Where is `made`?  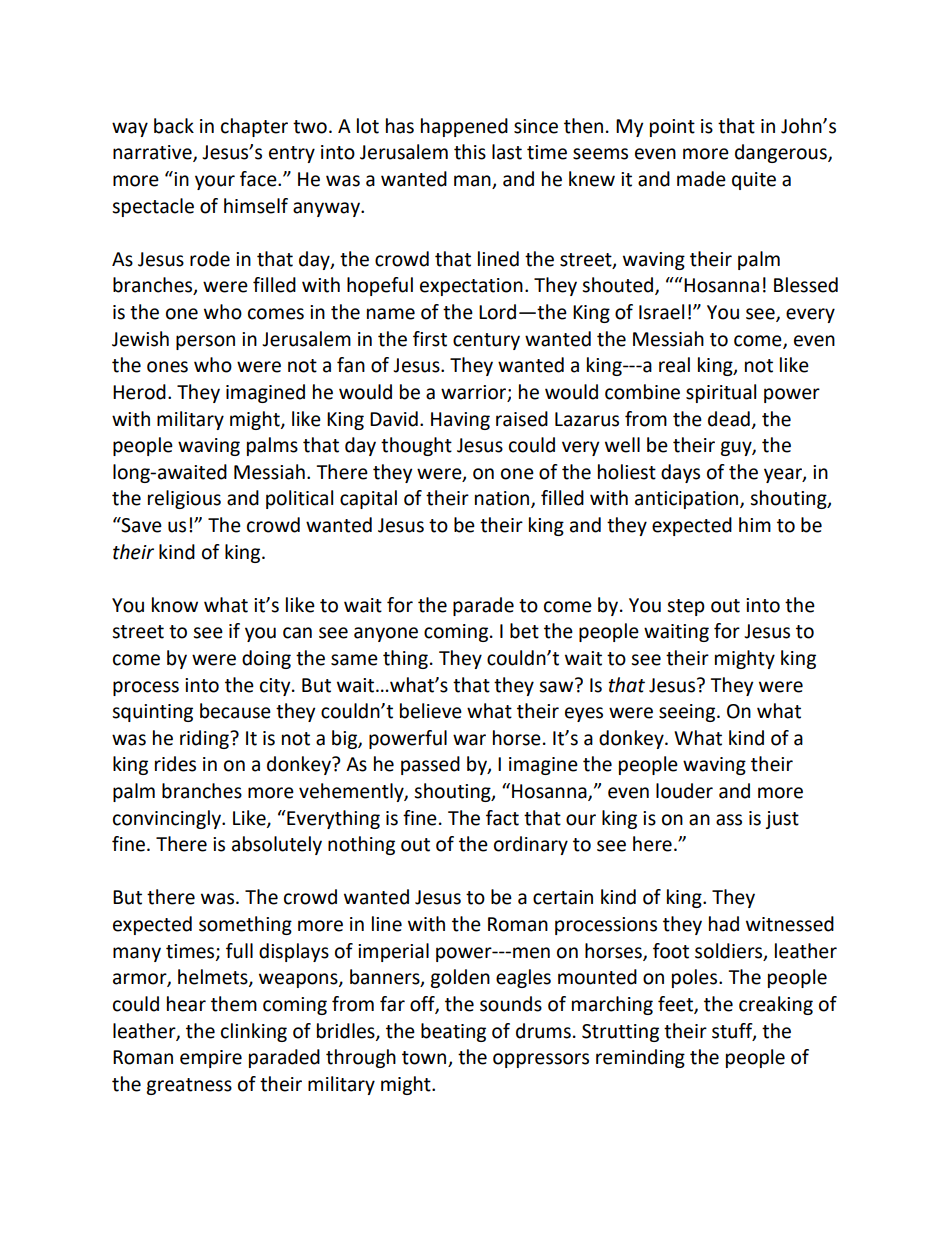 made is located at coordinates (701, 179).
